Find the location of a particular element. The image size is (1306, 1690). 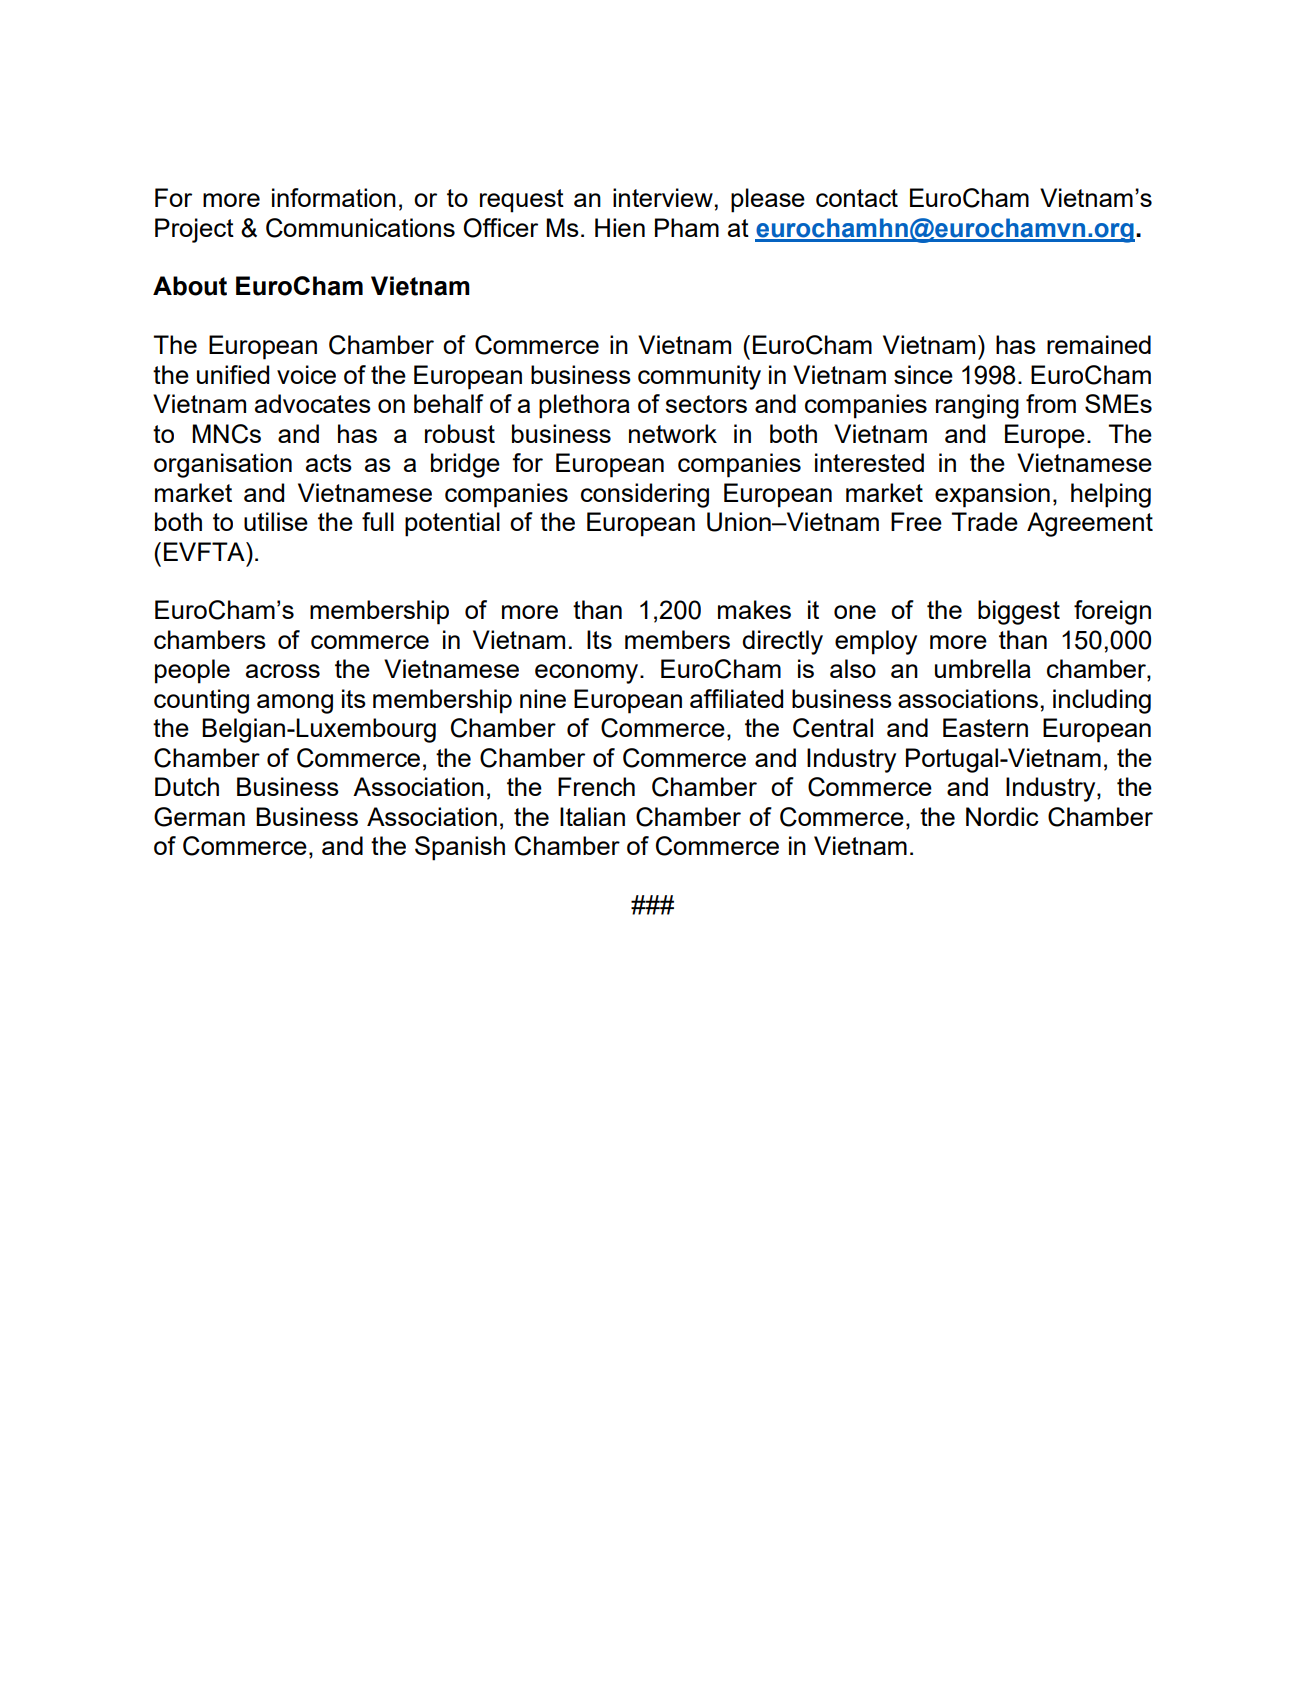

biggest is located at coordinates (1019, 612).
